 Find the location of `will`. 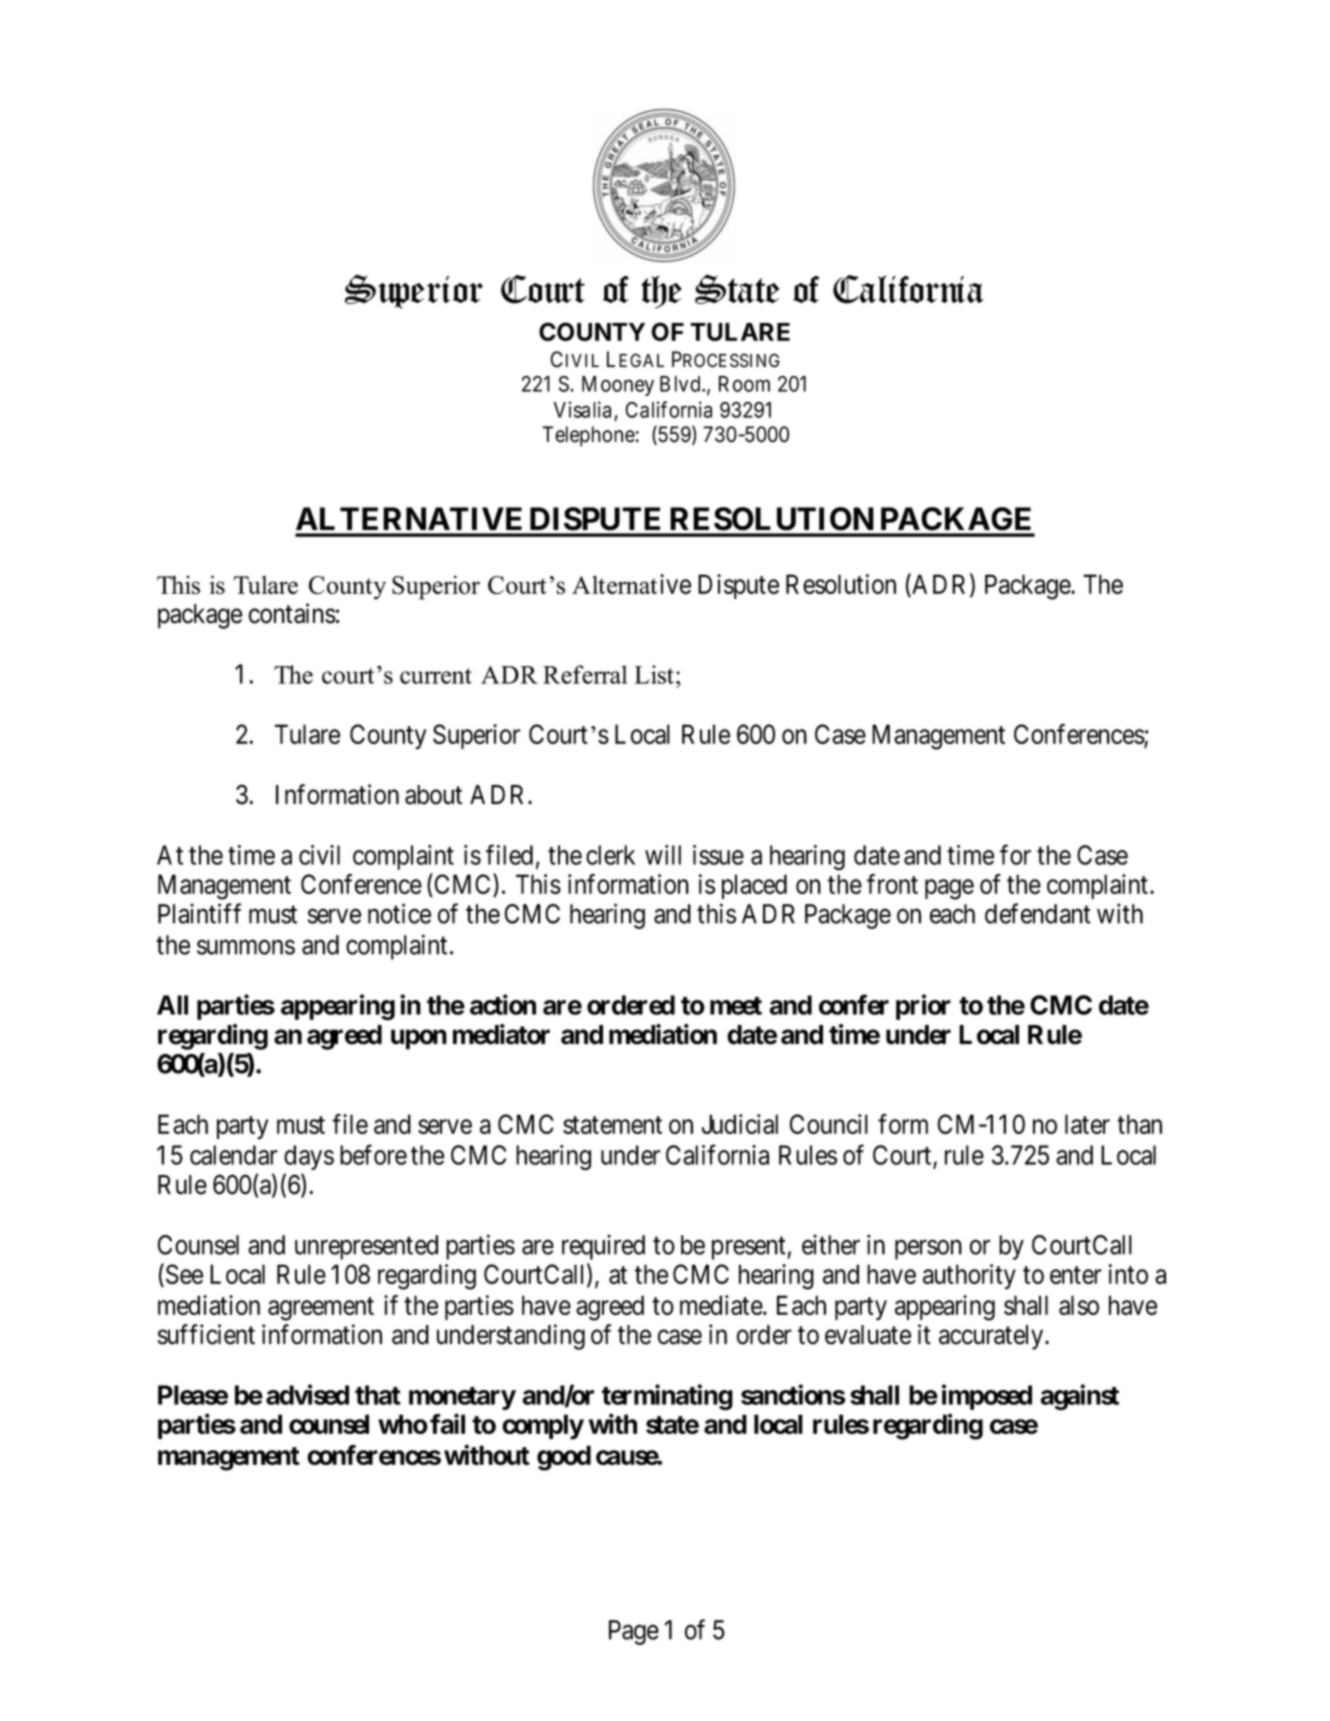

will is located at coordinates (663, 855).
